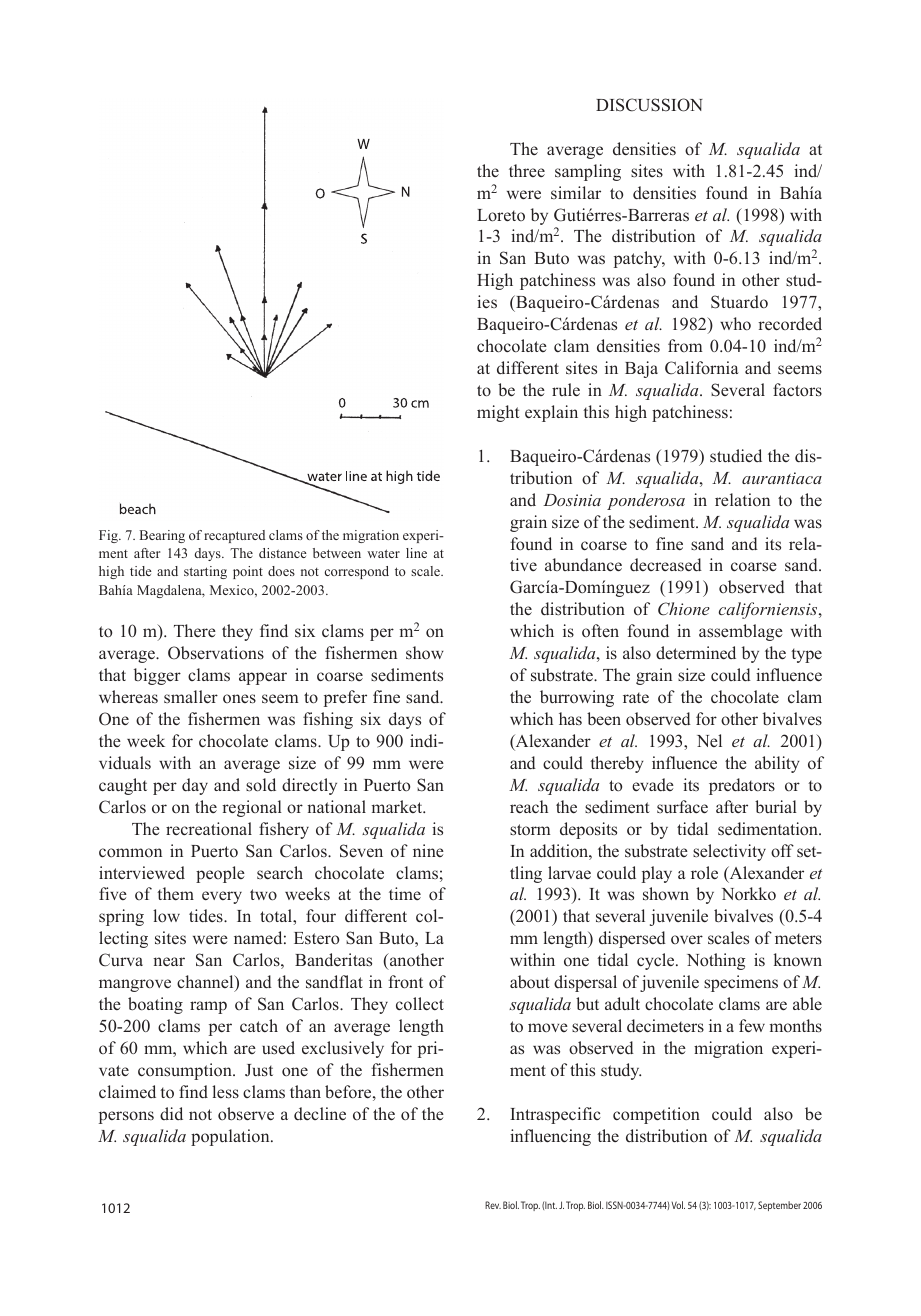 Image resolution: width=921 pixels, height=1316 pixels. I want to click on selectivity, so click(729, 852).
